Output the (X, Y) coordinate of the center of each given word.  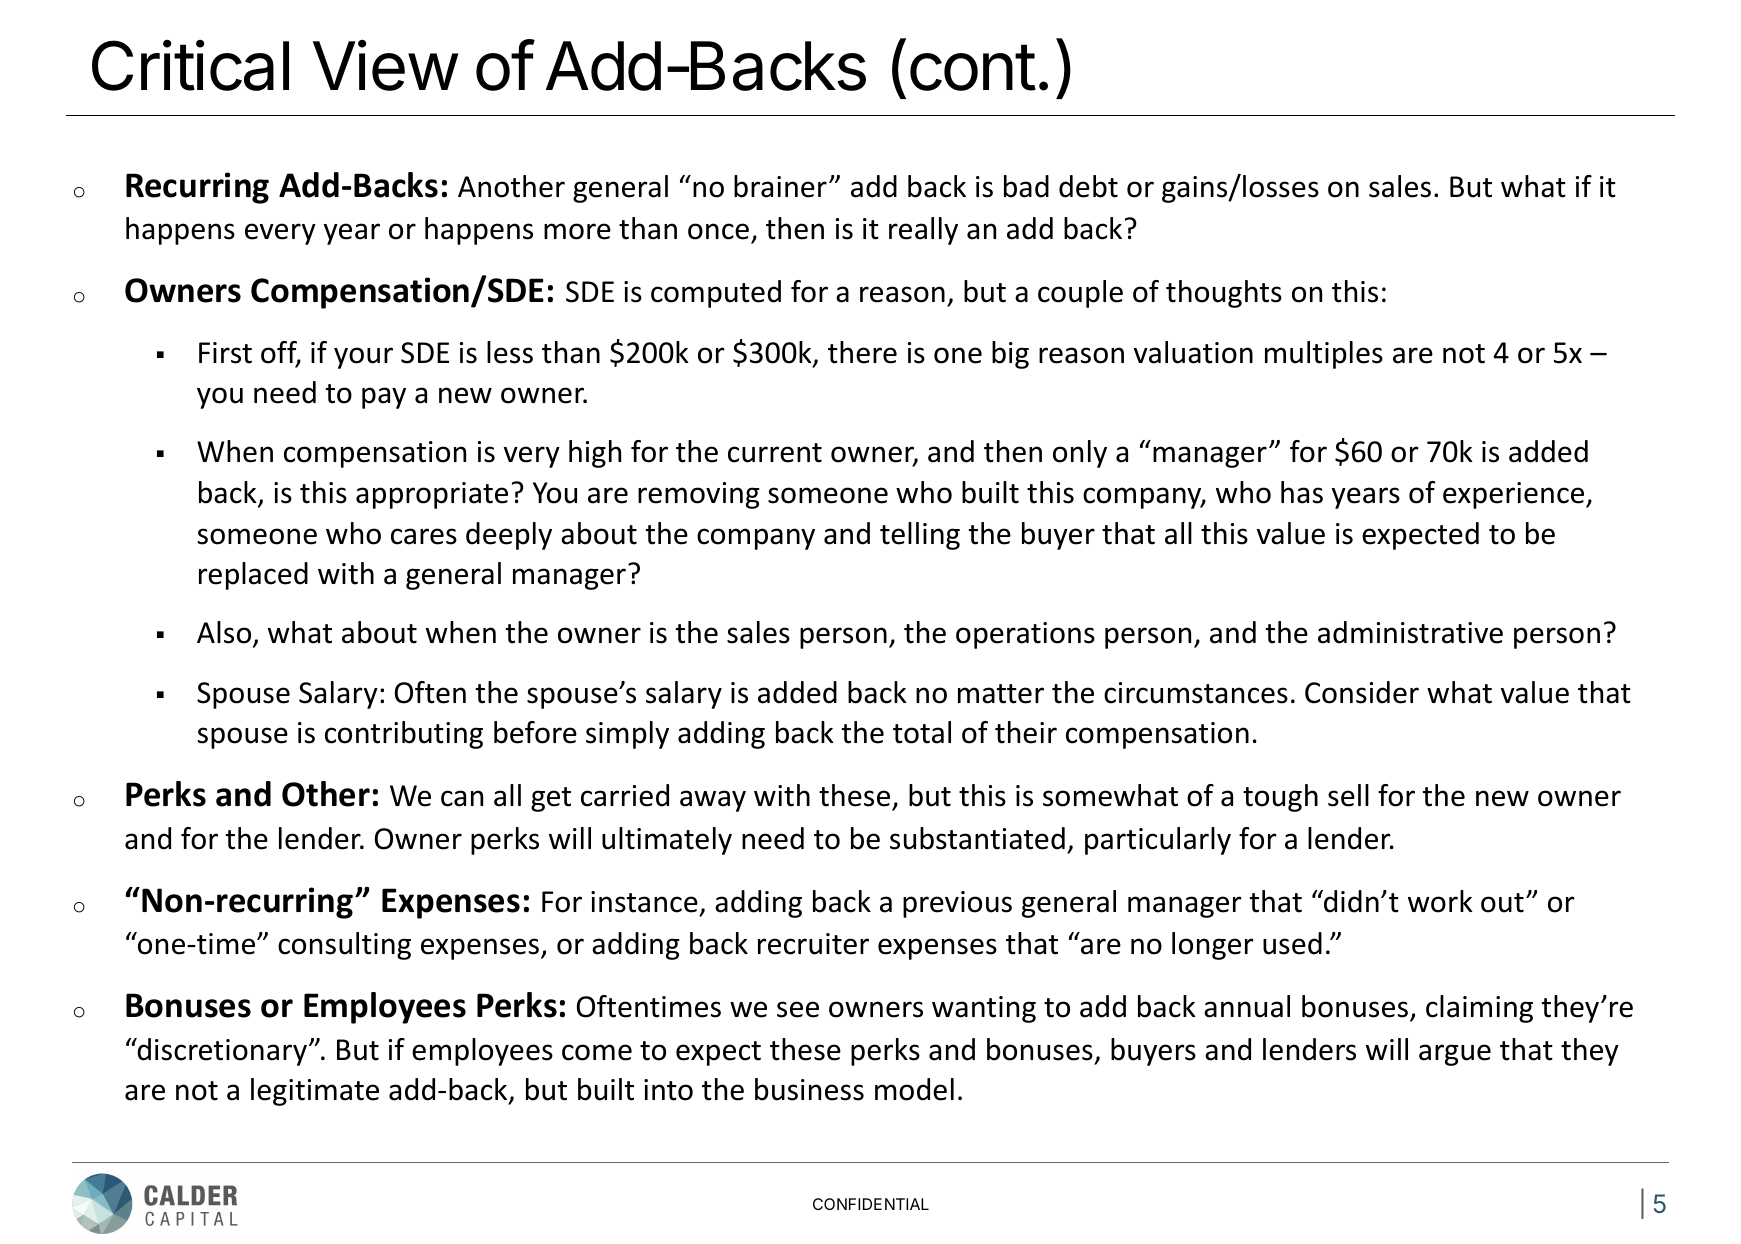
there (862, 352)
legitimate (315, 1092)
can (462, 798)
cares (424, 536)
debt (1088, 186)
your (363, 358)
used (1292, 943)
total (922, 732)
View (385, 65)
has (1302, 492)
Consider (1362, 692)
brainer (780, 186)
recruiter (813, 944)
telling (920, 536)
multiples (1324, 355)
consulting (344, 946)
